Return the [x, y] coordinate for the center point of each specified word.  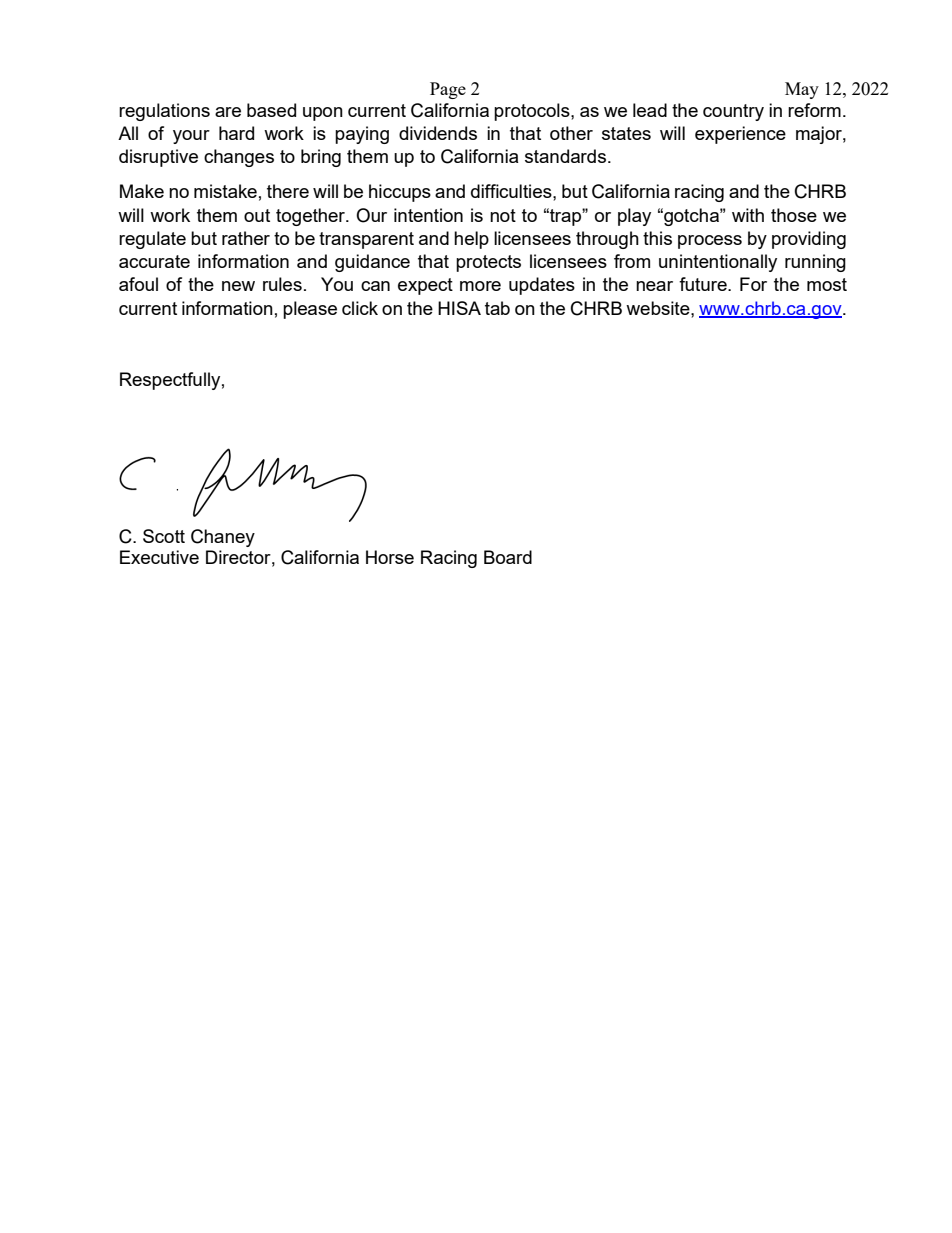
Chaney [223, 538]
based [271, 110]
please [310, 310]
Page [448, 90]
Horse [390, 557]
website [659, 308]
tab [497, 308]
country [733, 112]
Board [508, 557]
